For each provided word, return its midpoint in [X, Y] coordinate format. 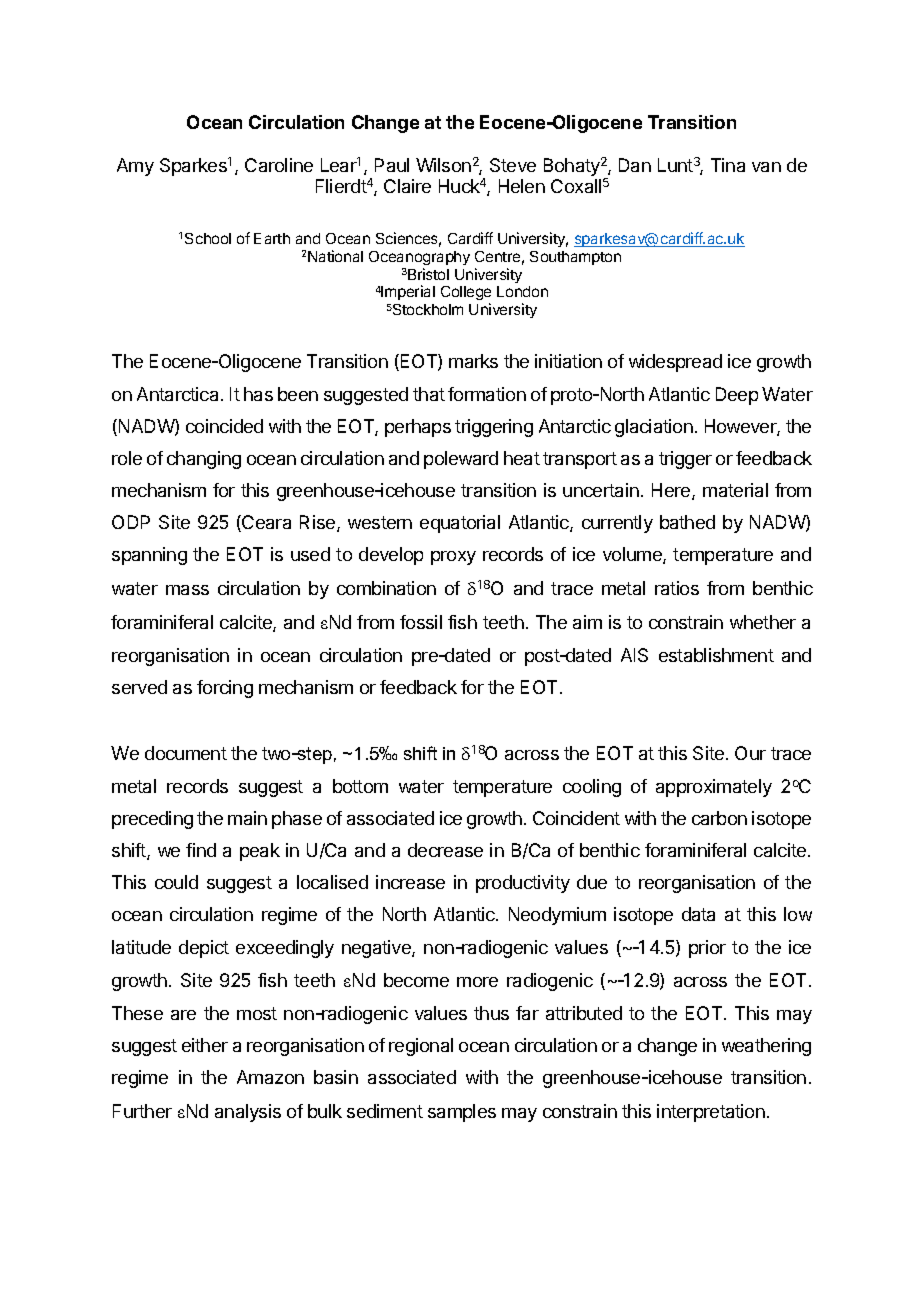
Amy [135, 167]
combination [386, 588]
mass [187, 590]
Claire [407, 186]
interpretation [711, 1113]
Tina [728, 165]
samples [462, 1113]
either [205, 1045]
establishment [716, 655]
